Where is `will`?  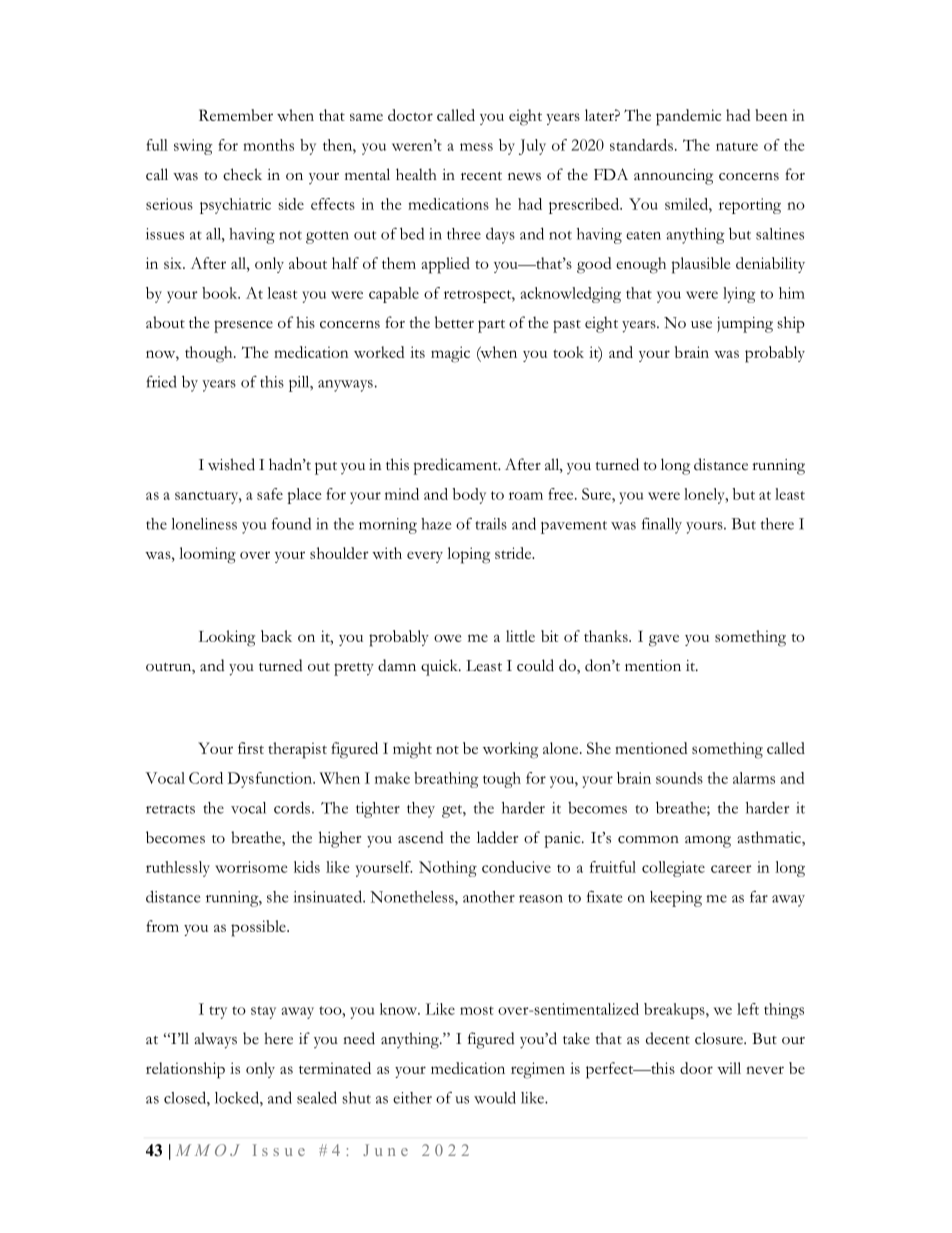
will is located at coordinates (729, 1068).
